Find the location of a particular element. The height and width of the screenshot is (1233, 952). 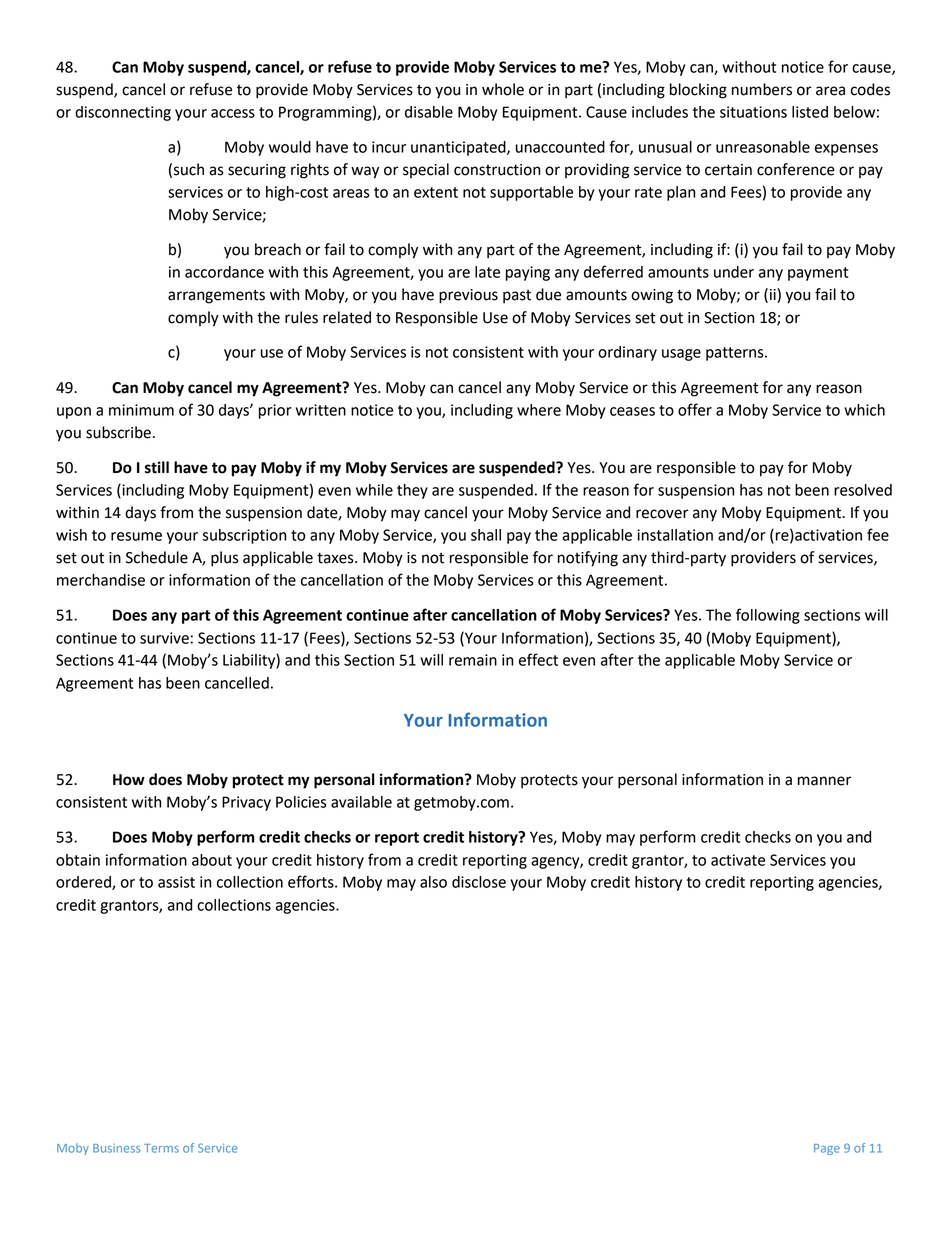

situations is located at coordinates (753, 112).
